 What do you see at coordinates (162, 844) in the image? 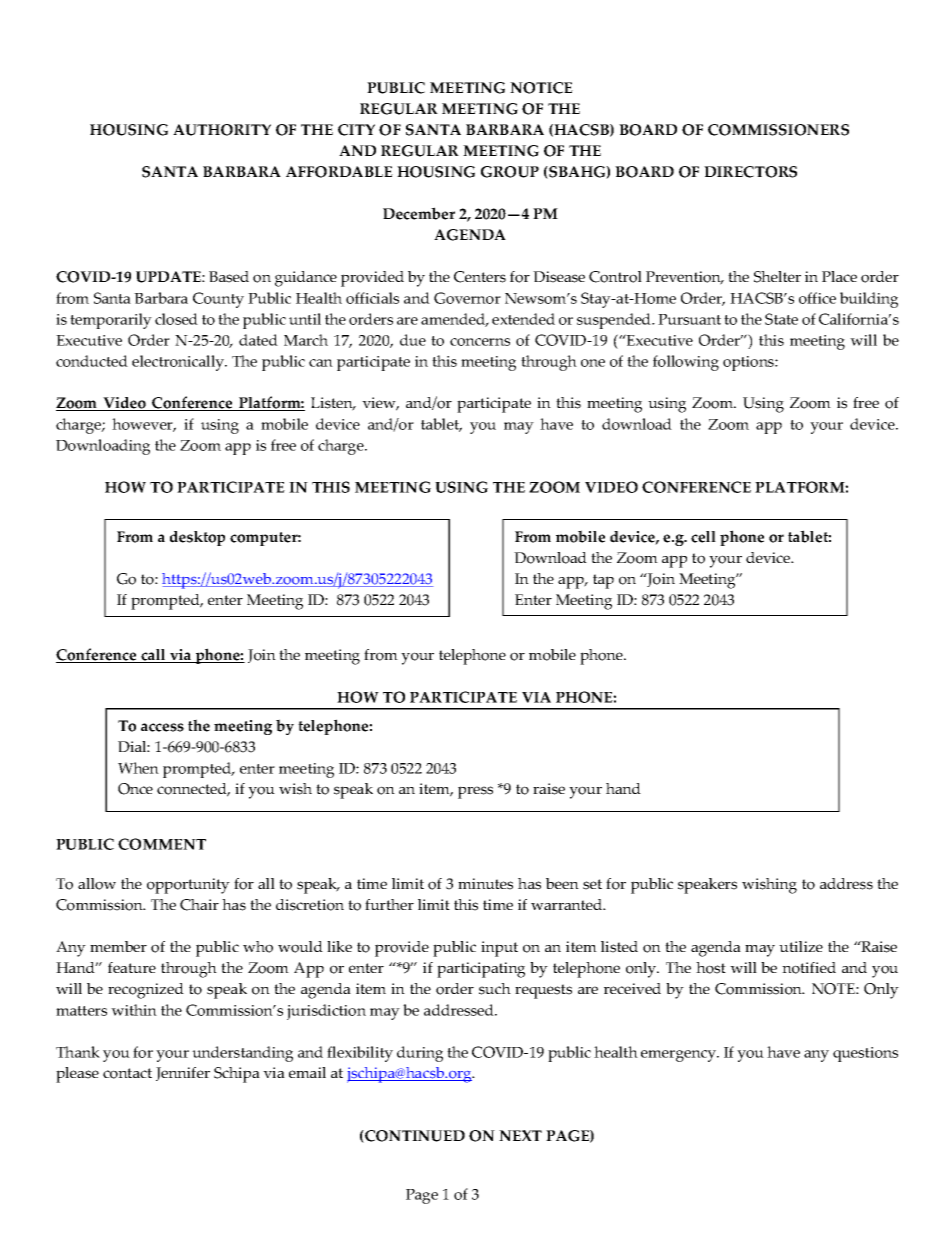
I see `COMMENT` at bounding box center [162, 844].
